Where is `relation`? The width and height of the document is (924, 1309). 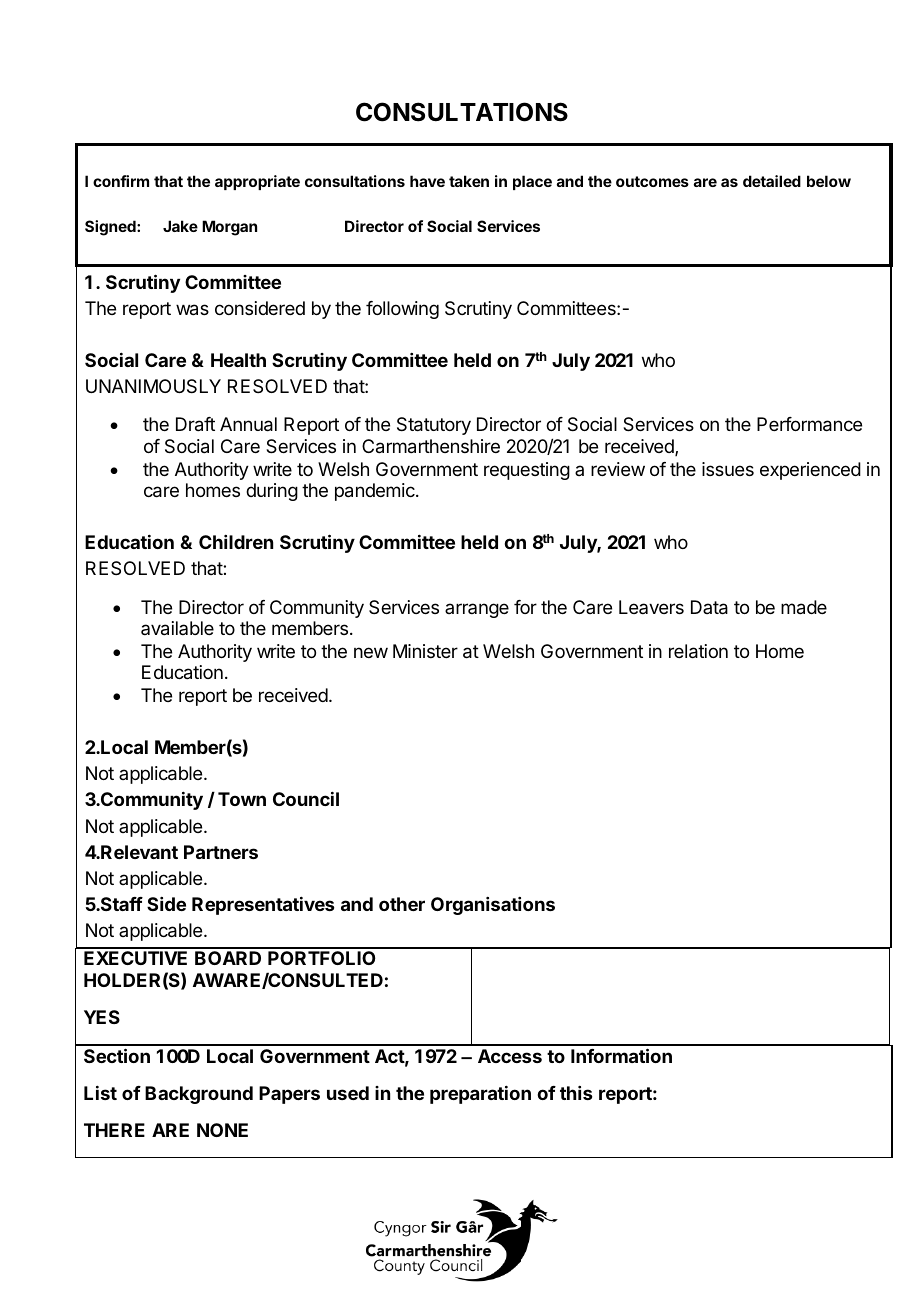 relation is located at coordinates (698, 651).
